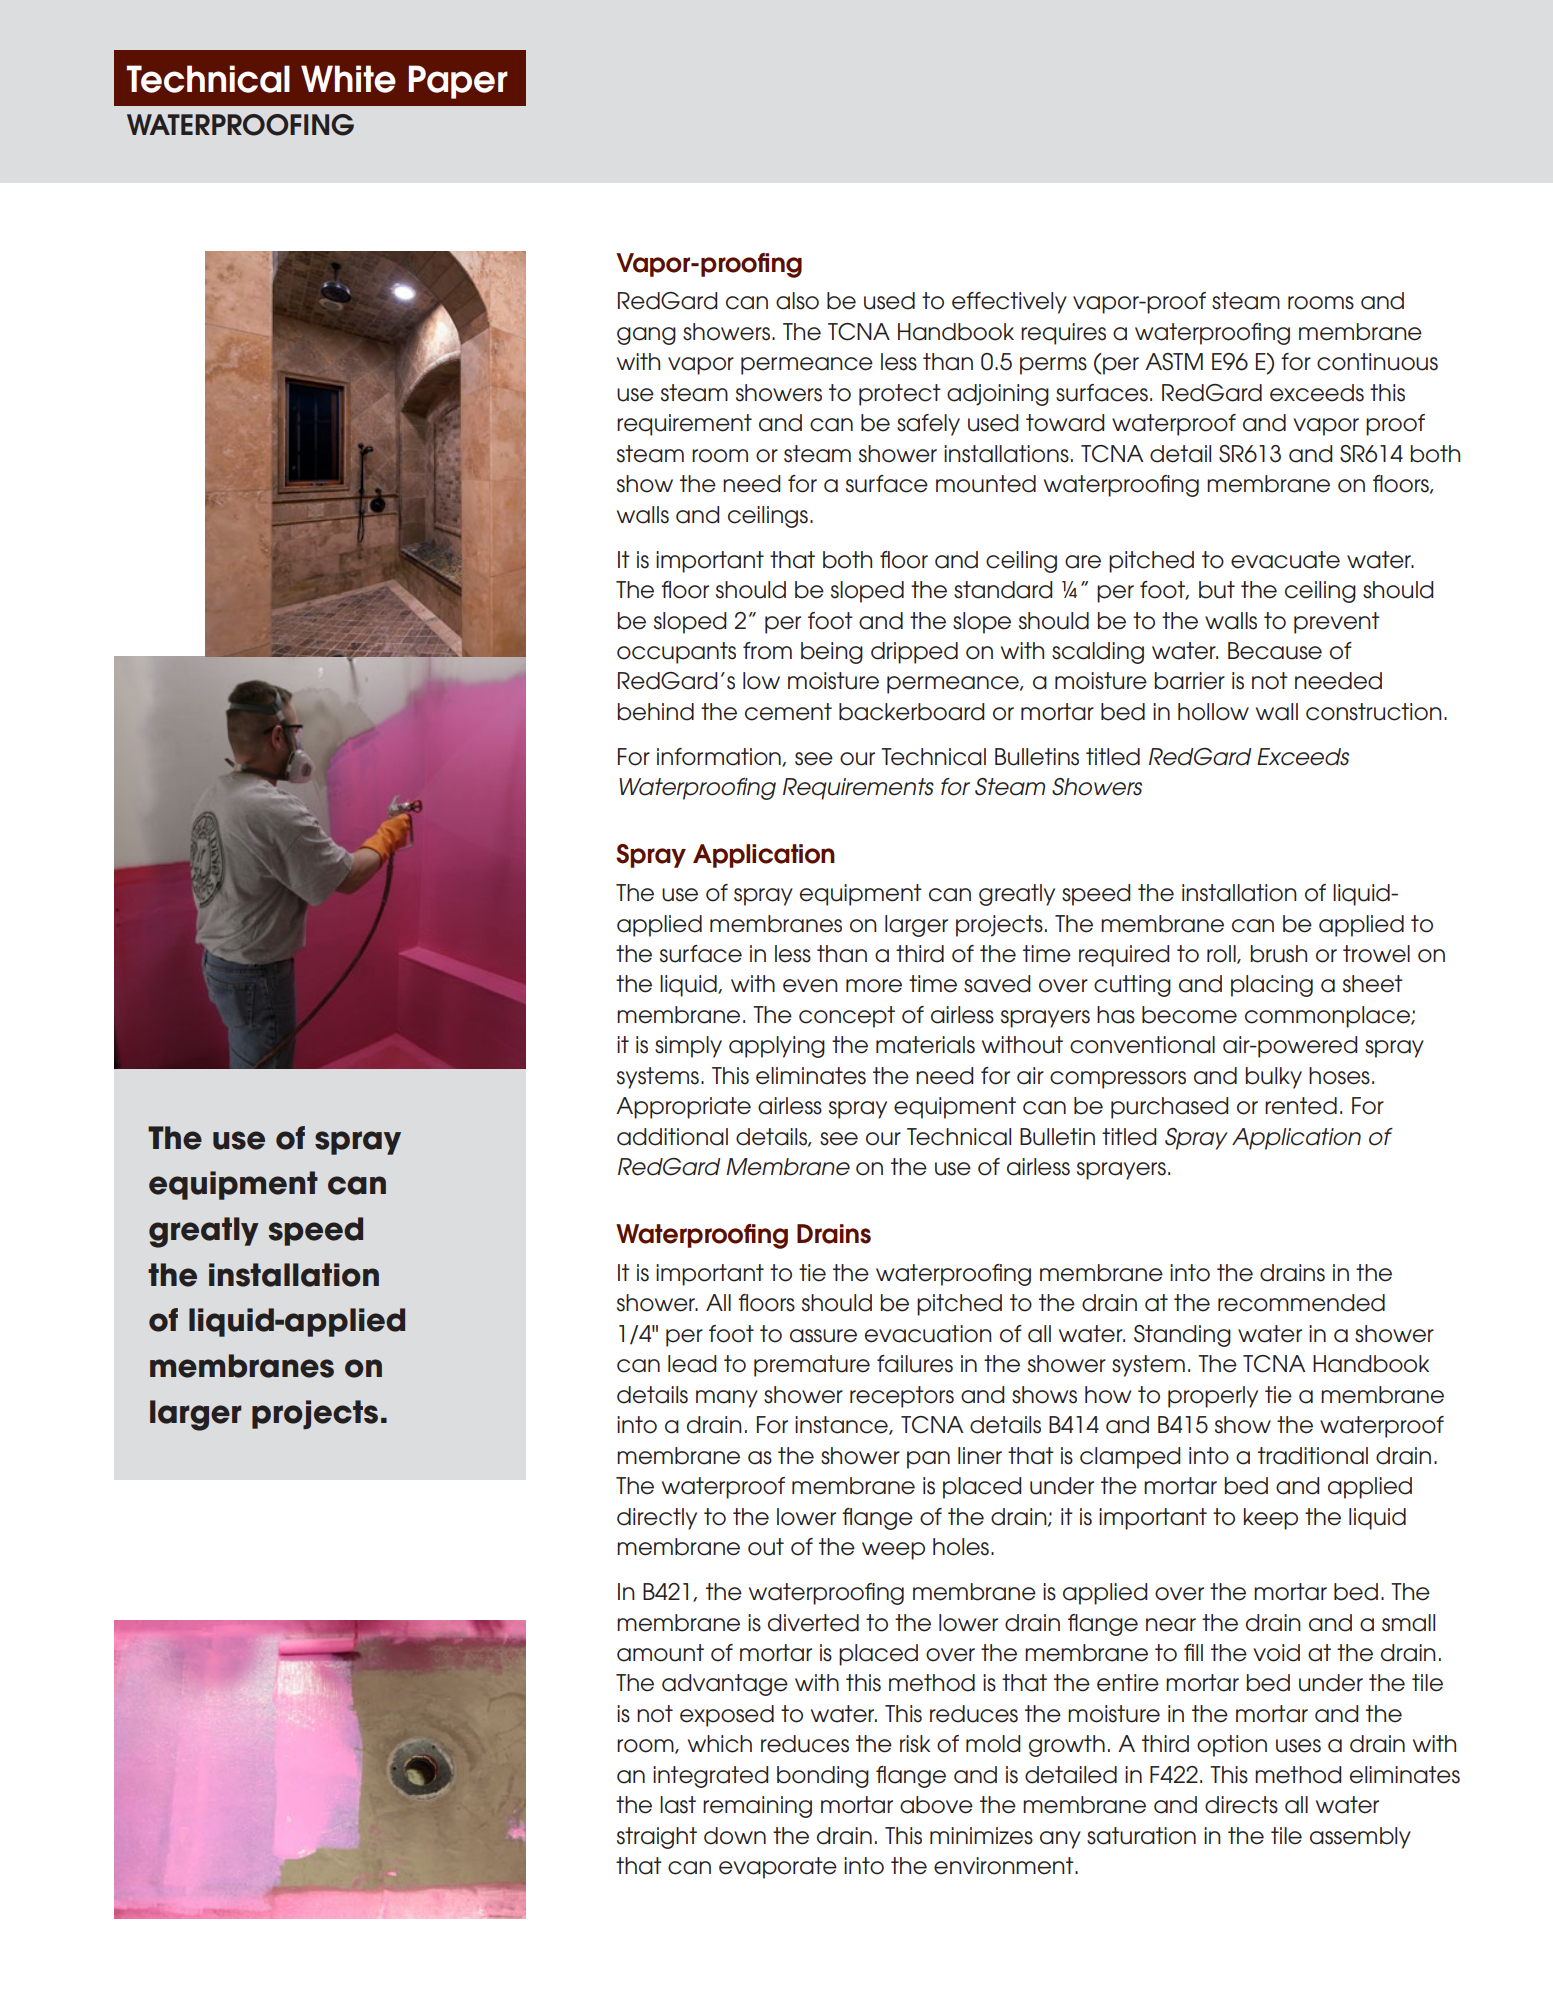  What do you see at coordinates (902, 1397) in the screenshot?
I see `receptors` at bounding box center [902, 1397].
